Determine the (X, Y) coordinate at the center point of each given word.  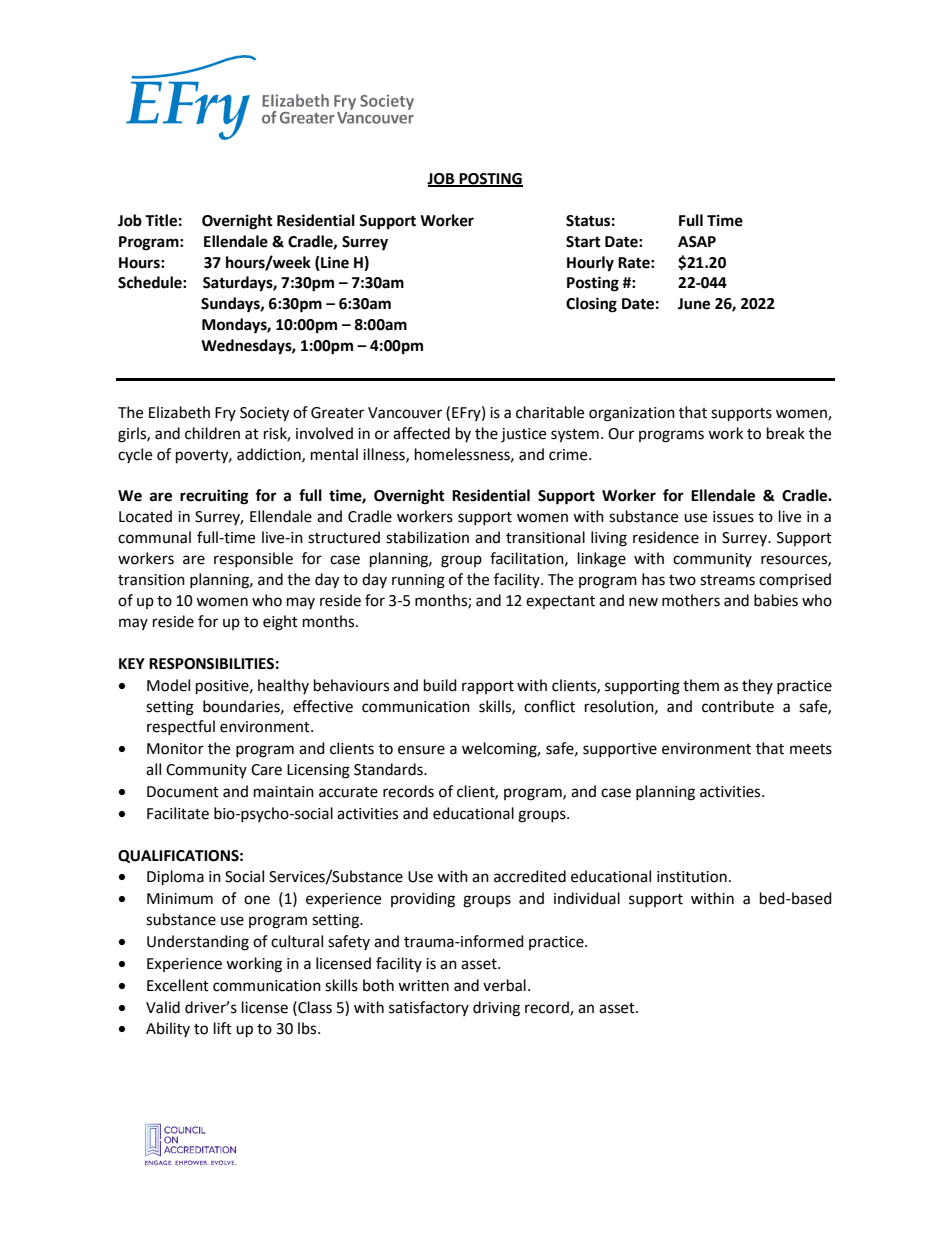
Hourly (590, 264)
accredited (530, 876)
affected (421, 433)
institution (692, 877)
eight (280, 623)
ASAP (697, 242)
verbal (504, 985)
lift (223, 1028)
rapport (488, 687)
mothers (691, 600)
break (786, 433)
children (212, 433)
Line (334, 262)
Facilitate (178, 813)
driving (496, 1009)
